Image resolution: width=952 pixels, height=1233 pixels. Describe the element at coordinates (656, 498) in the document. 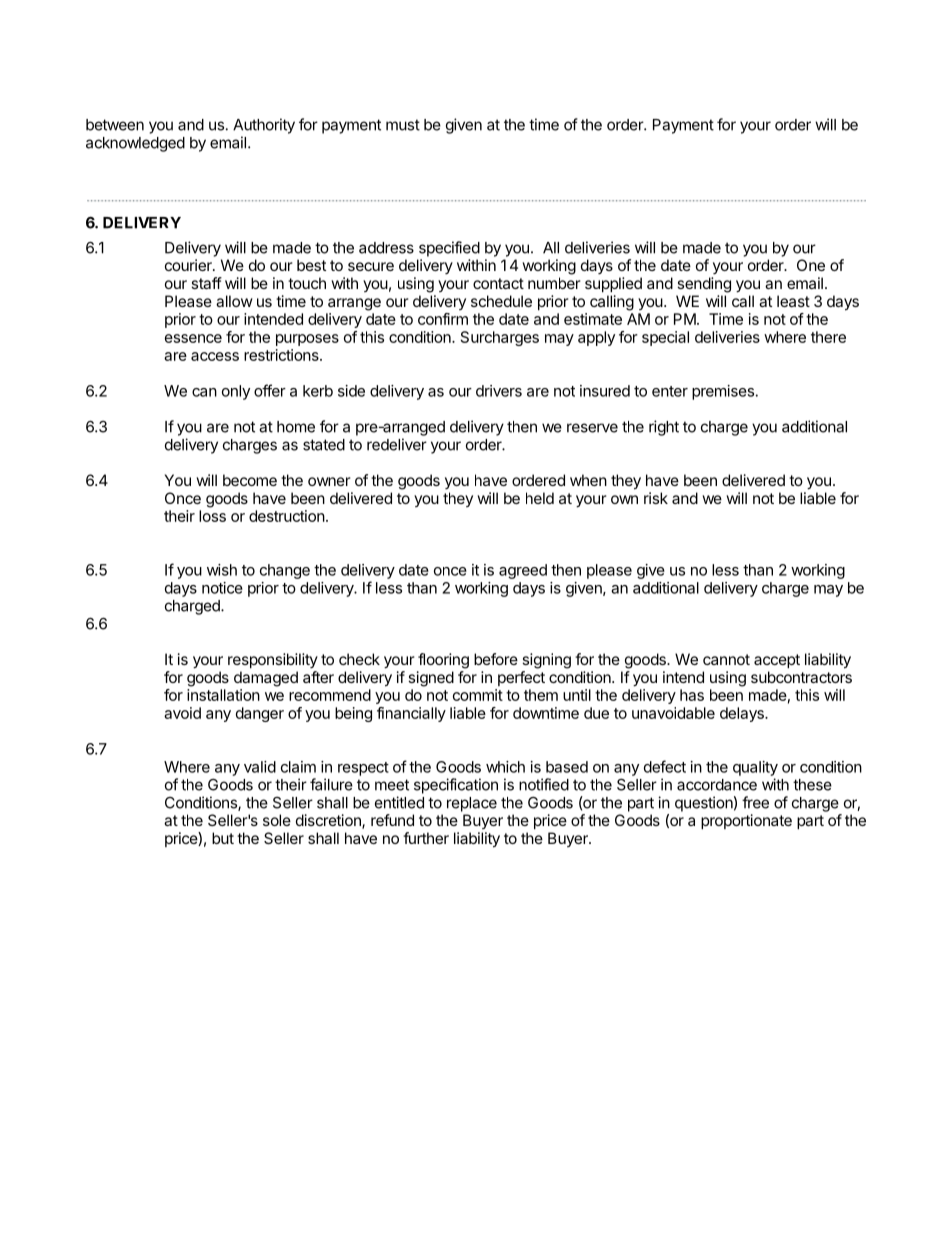

I see `risk` at that location.
